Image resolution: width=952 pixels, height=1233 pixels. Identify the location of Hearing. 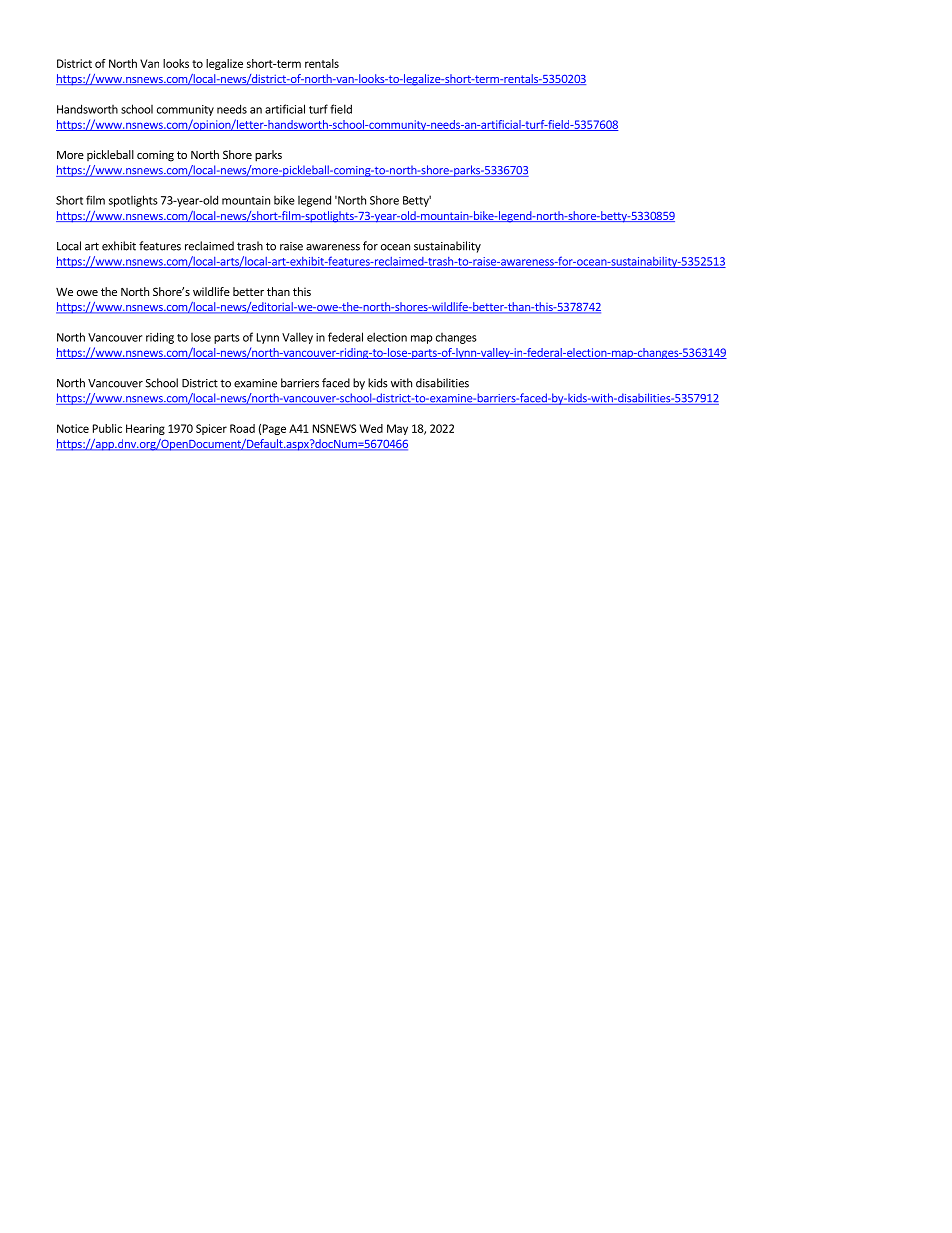
(145, 429).
